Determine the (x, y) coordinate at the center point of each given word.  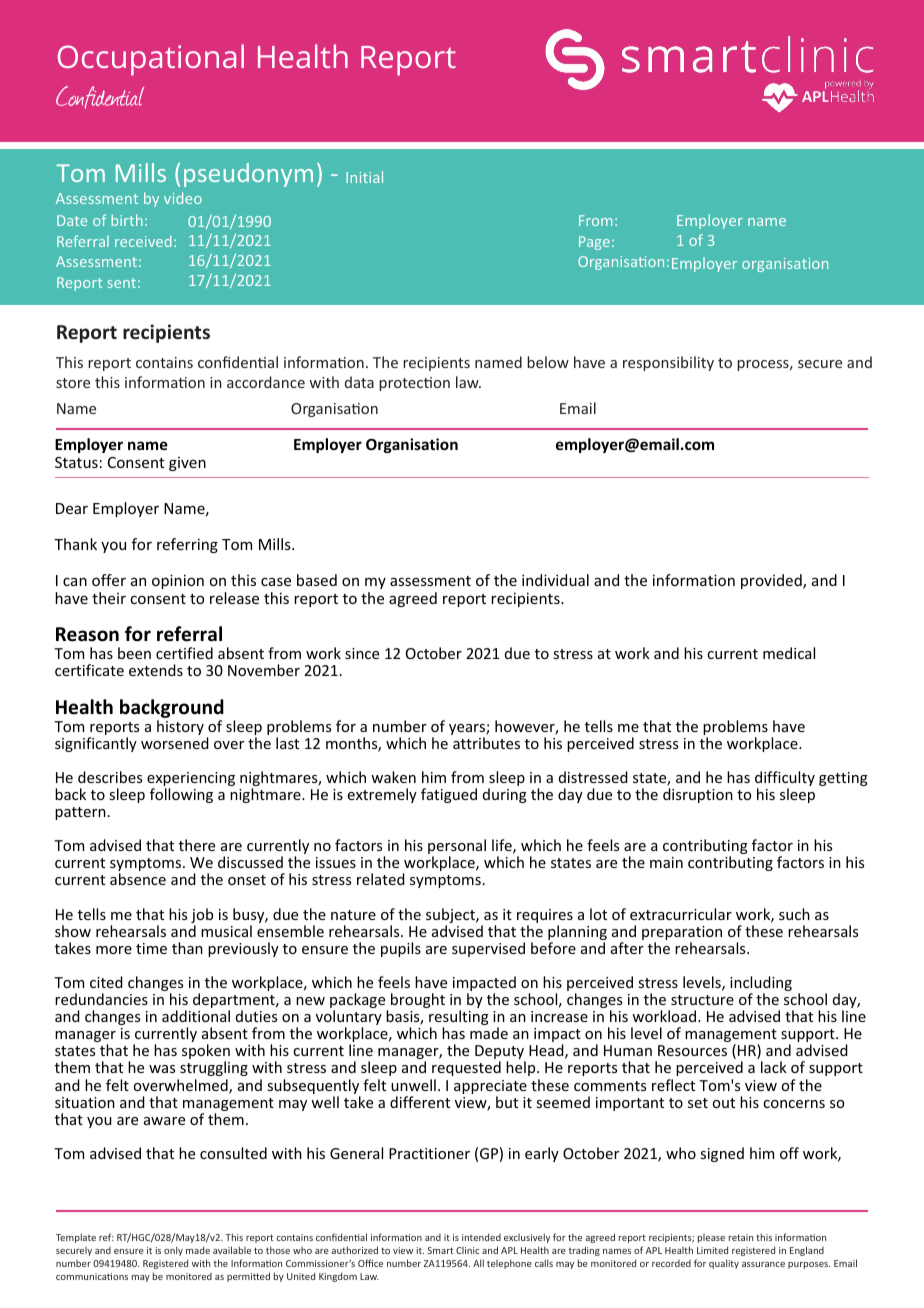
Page (594, 243)
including (761, 985)
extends (156, 670)
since (362, 653)
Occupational (151, 60)
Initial (364, 177)
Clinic (467, 1250)
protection (414, 384)
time (151, 948)
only (173, 1251)
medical (789, 653)
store (73, 383)
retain (741, 1237)
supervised (488, 949)
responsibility (668, 363)
